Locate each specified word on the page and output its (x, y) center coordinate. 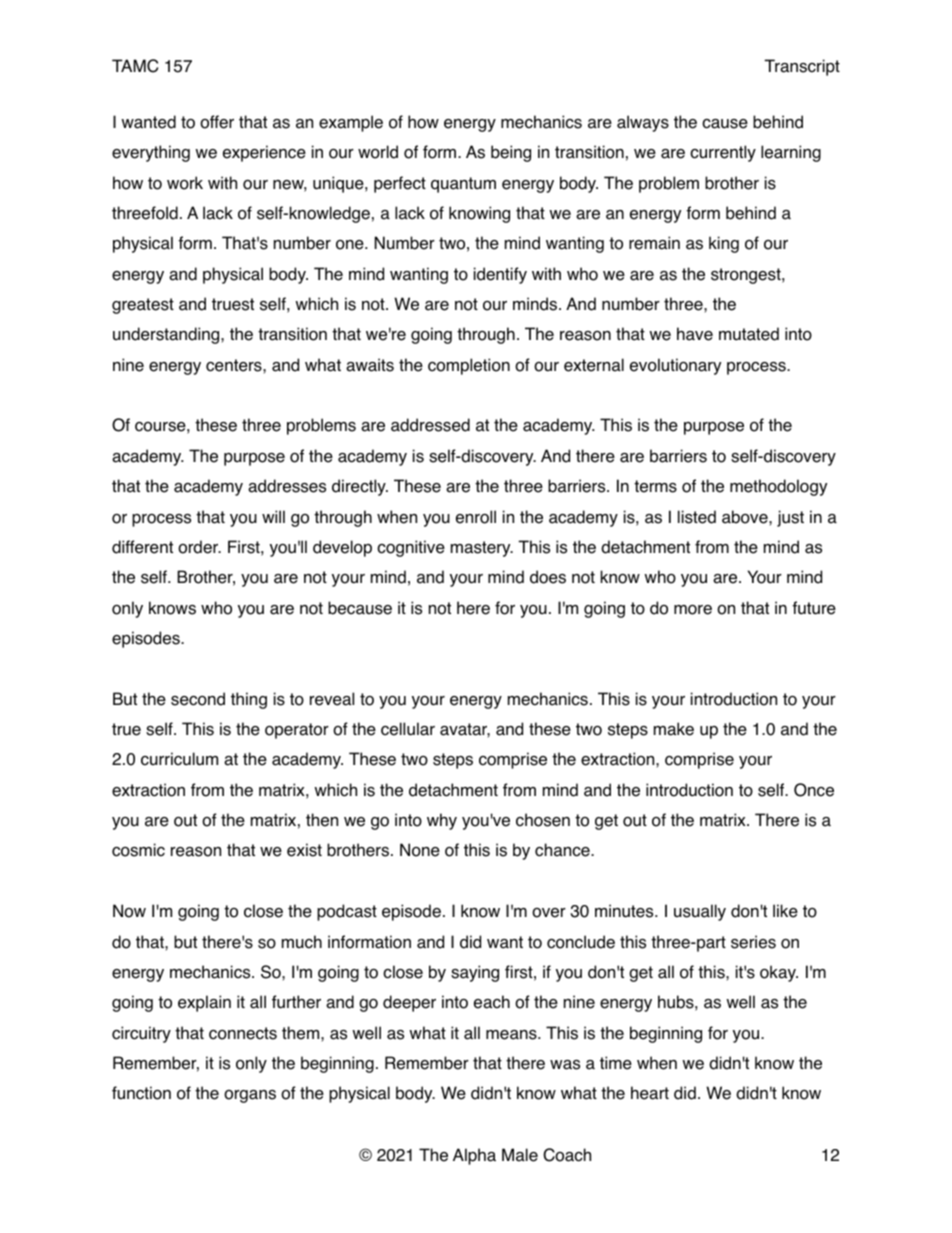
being (511, 153)
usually (700, 912)
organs (250, 1096)
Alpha (474, 1156)
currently (723, 153)
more (693, 610)
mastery (482, 549)
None (420, 850)
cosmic (138, 850)
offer (217, 122)
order (199, 547)
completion (469, 366)
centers (235, 365)
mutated (749, 334)
